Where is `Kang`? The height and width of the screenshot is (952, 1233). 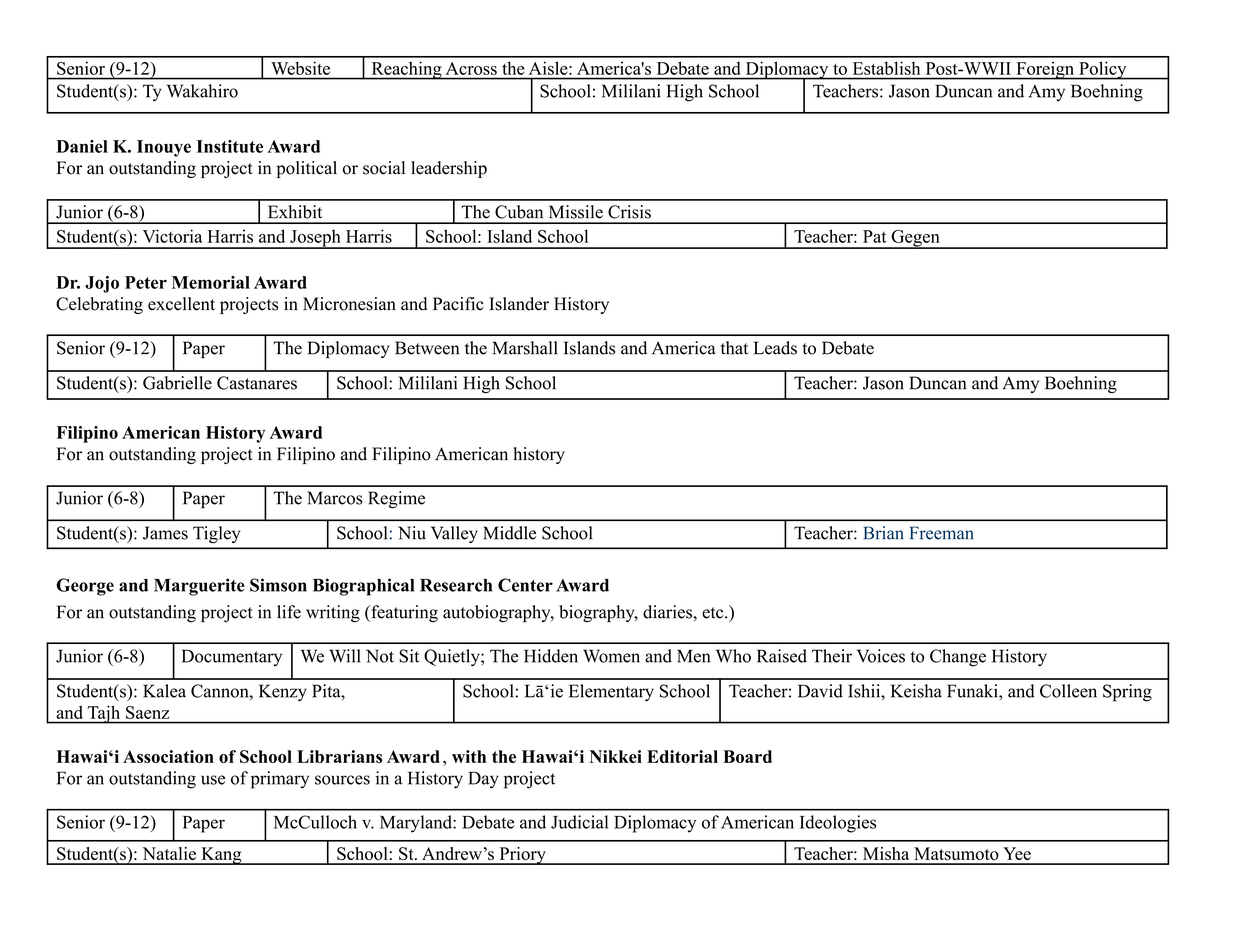 Kang is located at coordinates (221, 856).
